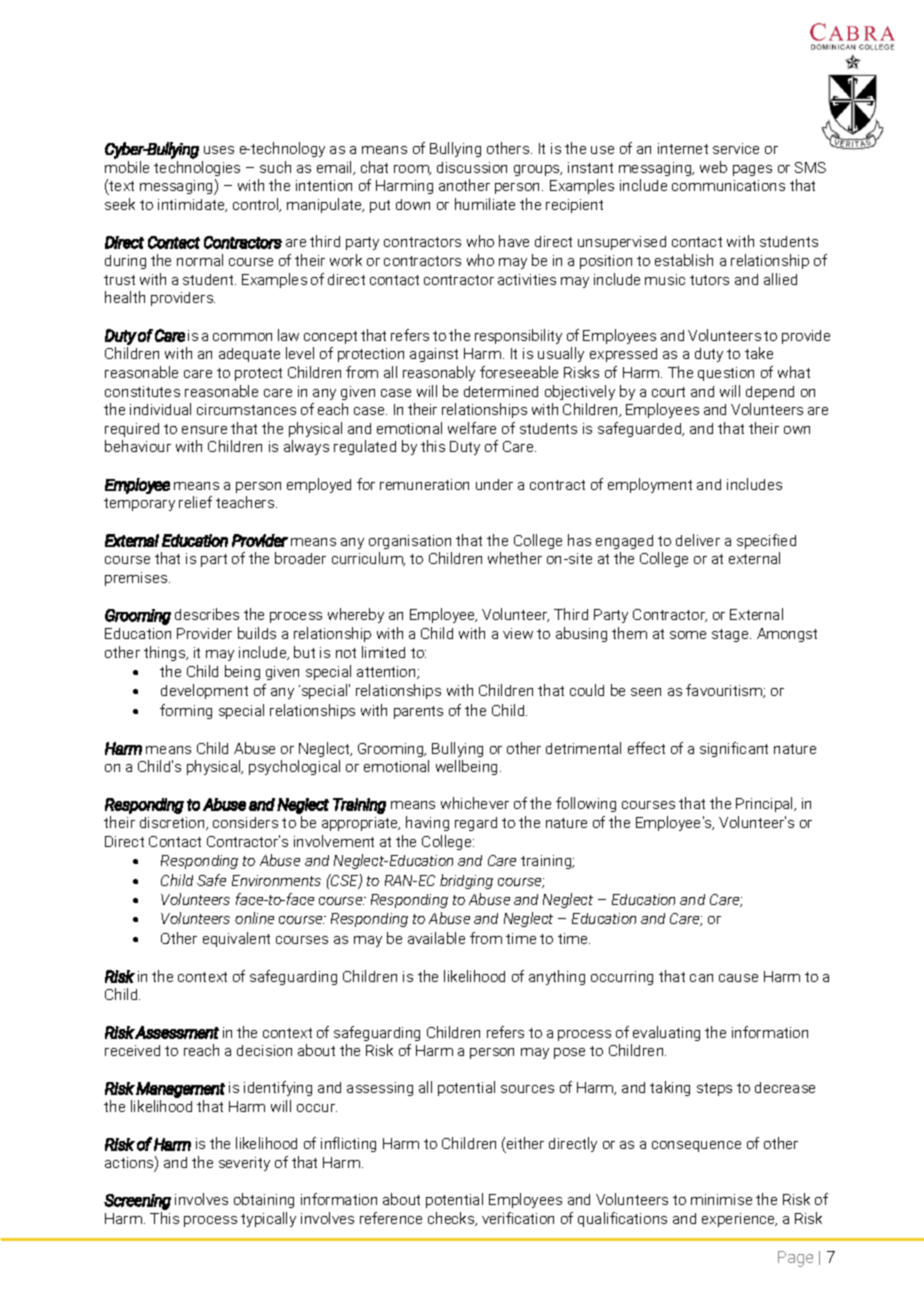 The width and height of the document is (924, 1308). I want to click on minimise, so click(721, 1199).
